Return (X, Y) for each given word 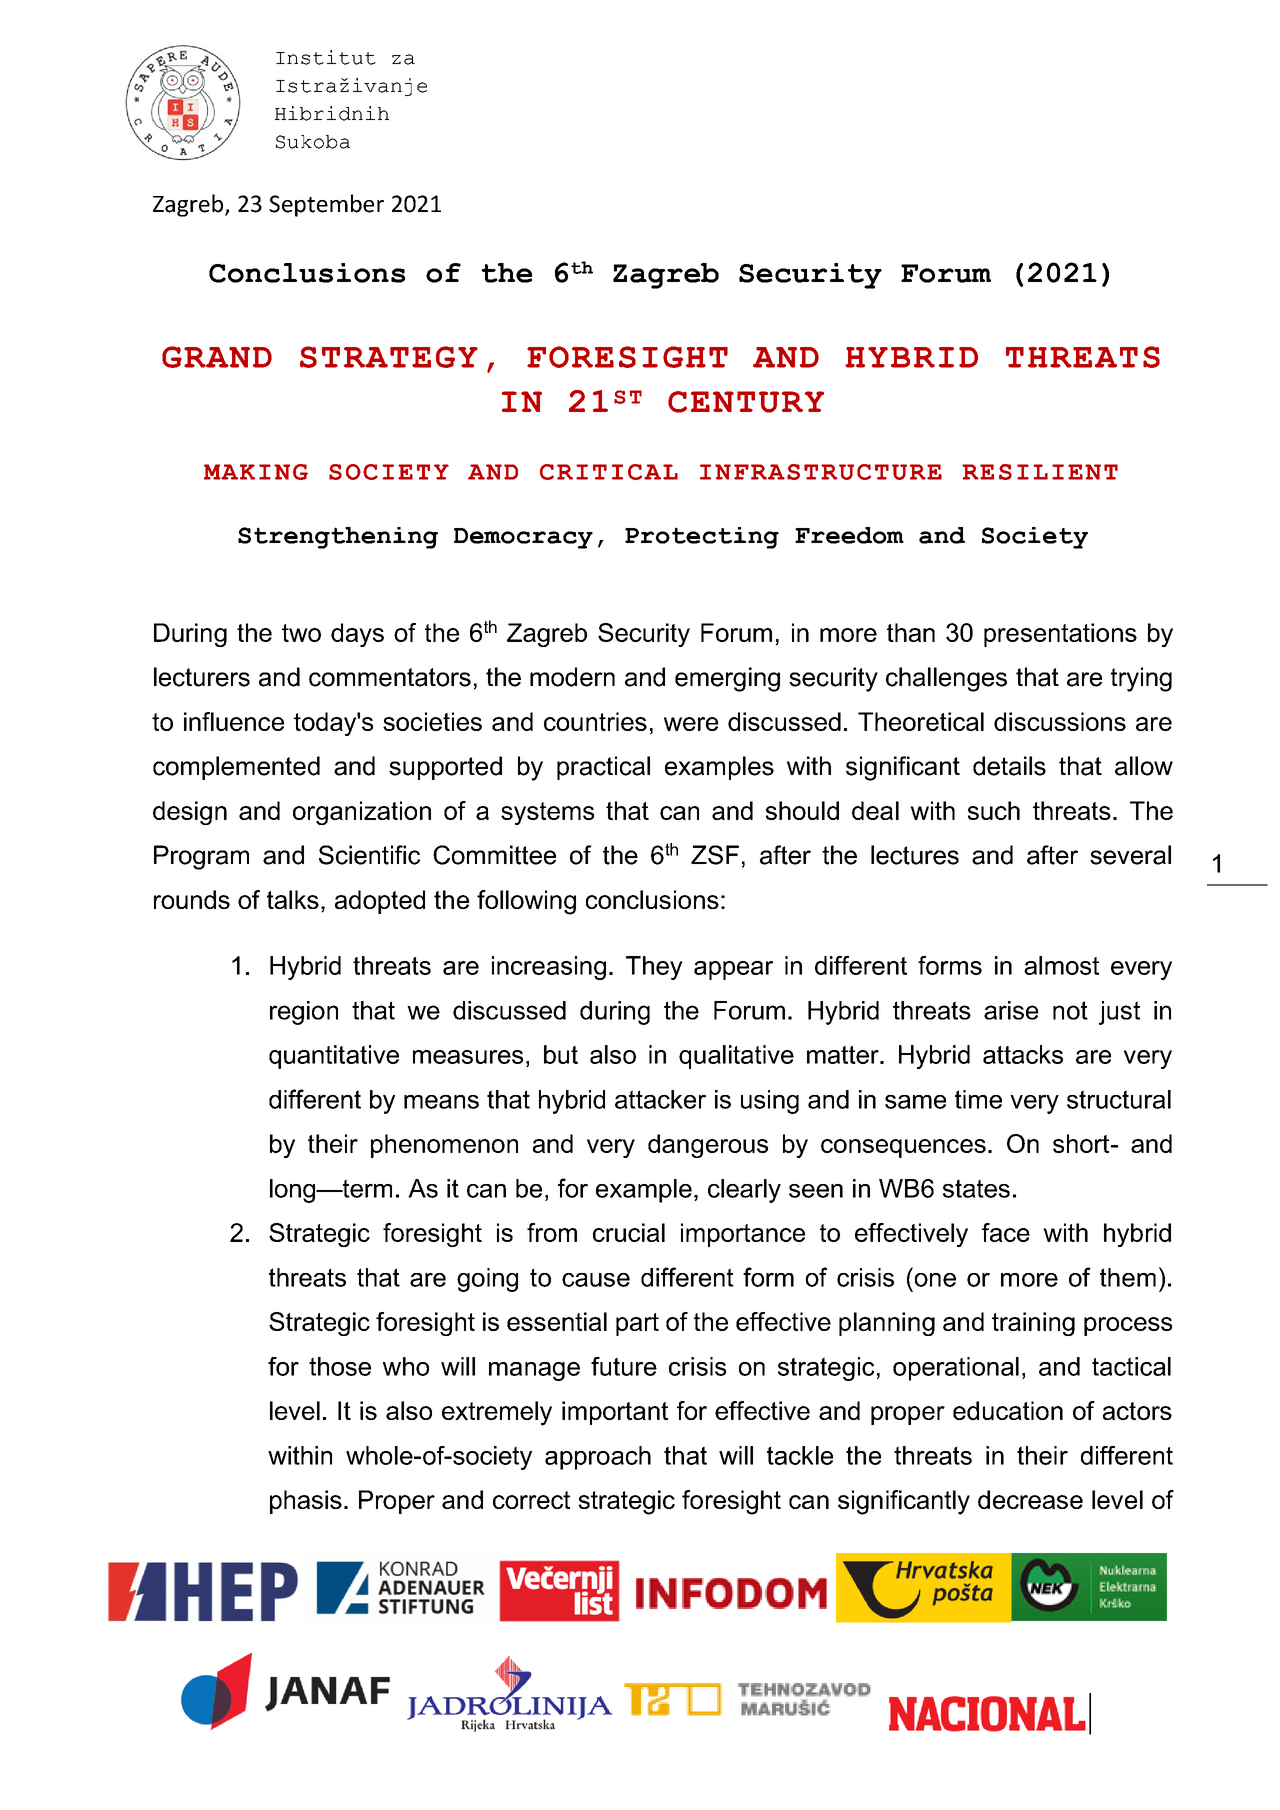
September (326, 205)
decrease (1030, 1499)
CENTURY (746, 402)
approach (598, 1458)
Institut (326, 57)
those (340, 1366)
